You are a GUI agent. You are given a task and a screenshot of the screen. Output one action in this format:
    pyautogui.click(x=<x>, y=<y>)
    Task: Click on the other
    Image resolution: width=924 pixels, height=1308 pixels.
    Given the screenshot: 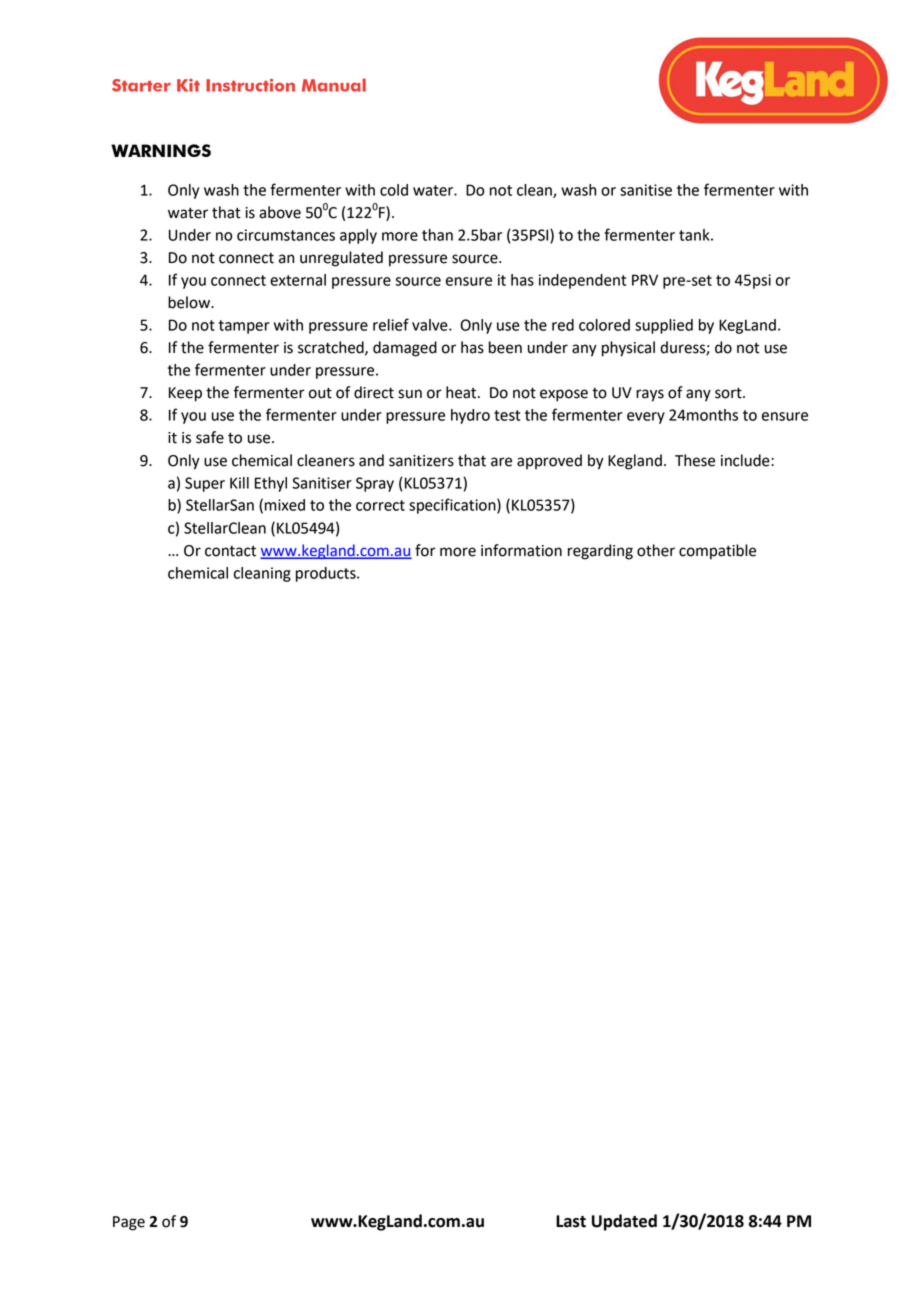 What is the action you would take?
    pyautogui.click(x=656, y=550)
